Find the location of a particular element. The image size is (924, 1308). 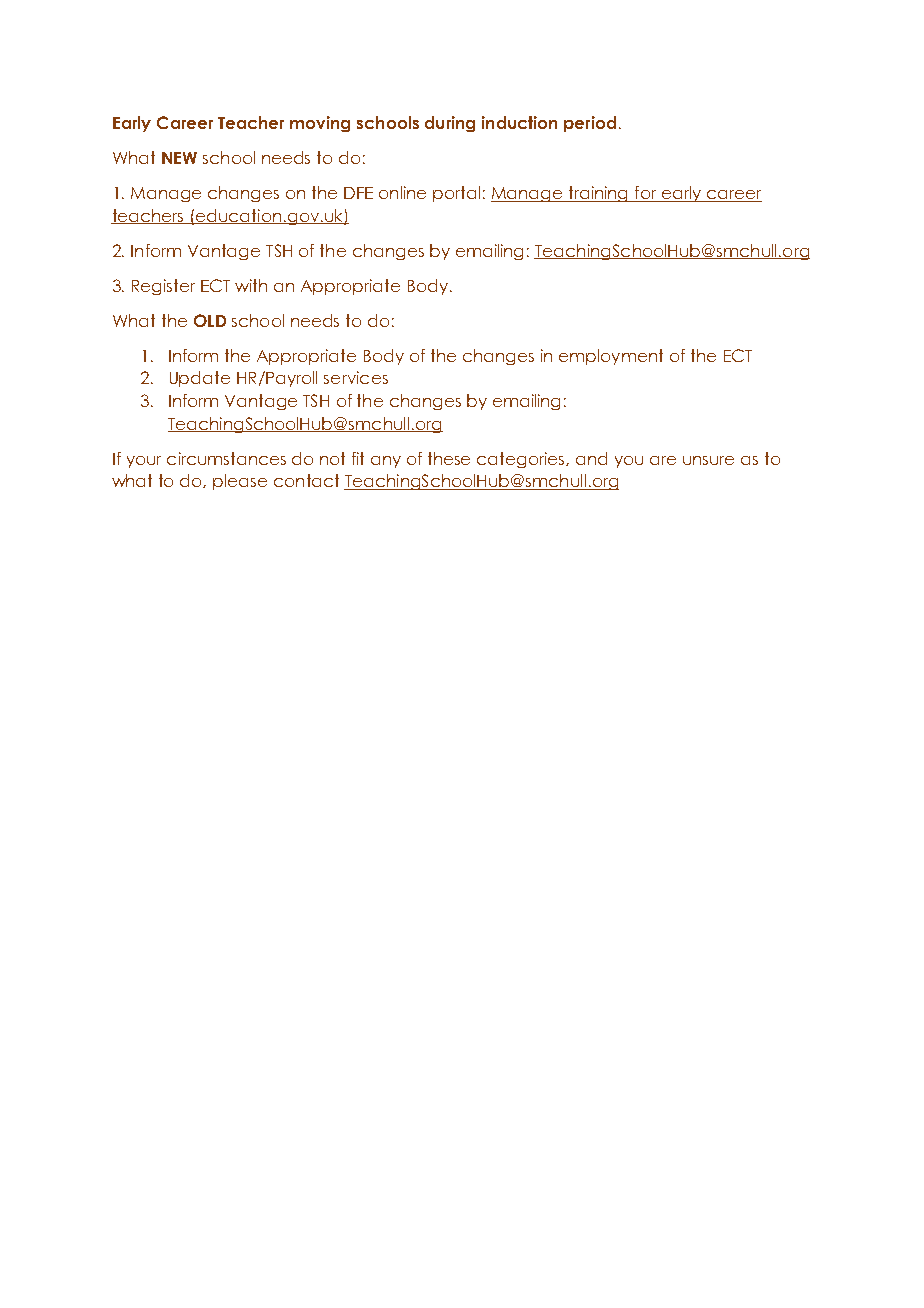

during is located at coordinates (450, 124).
